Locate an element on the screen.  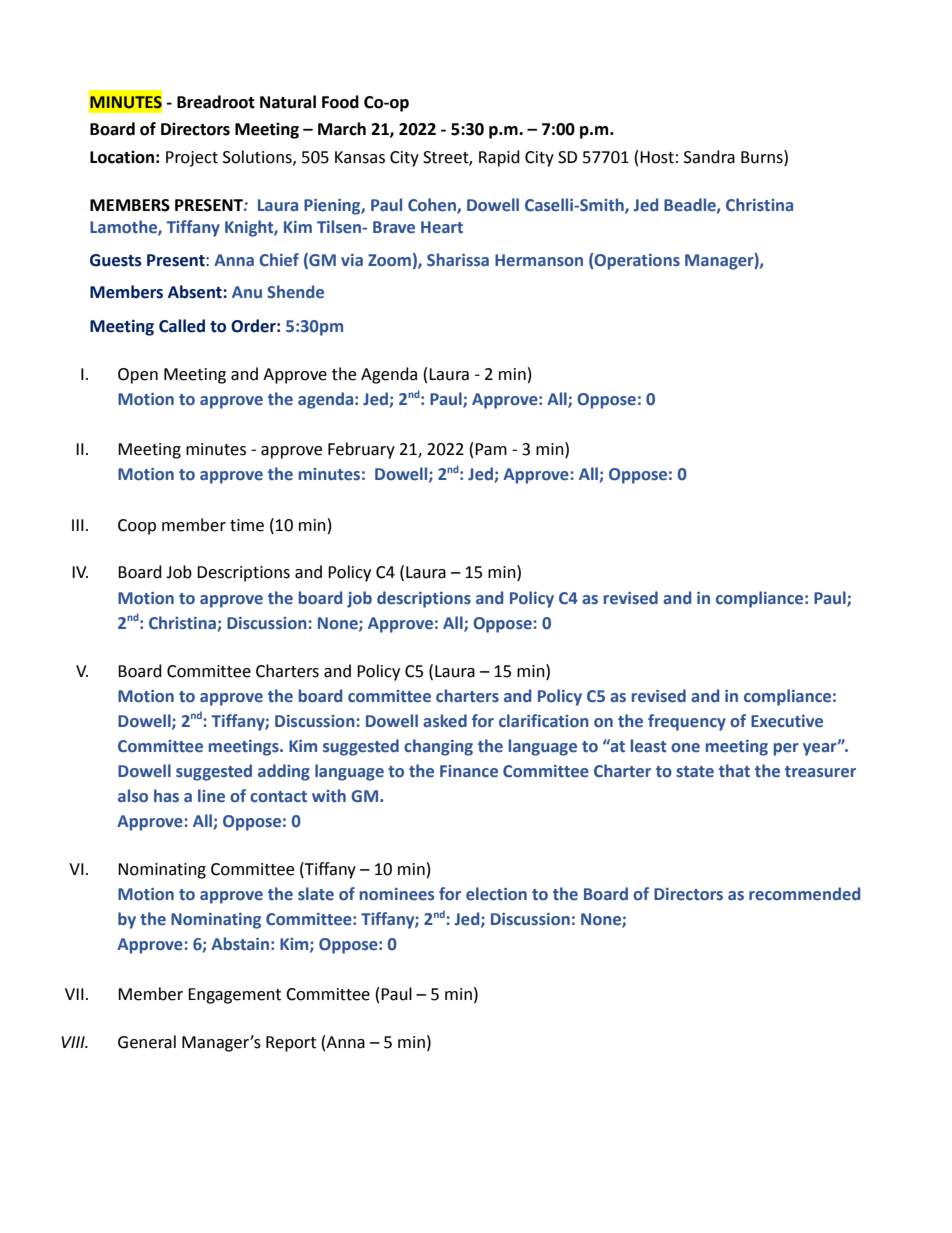
Sandra is located at coordinates (709, 157).
